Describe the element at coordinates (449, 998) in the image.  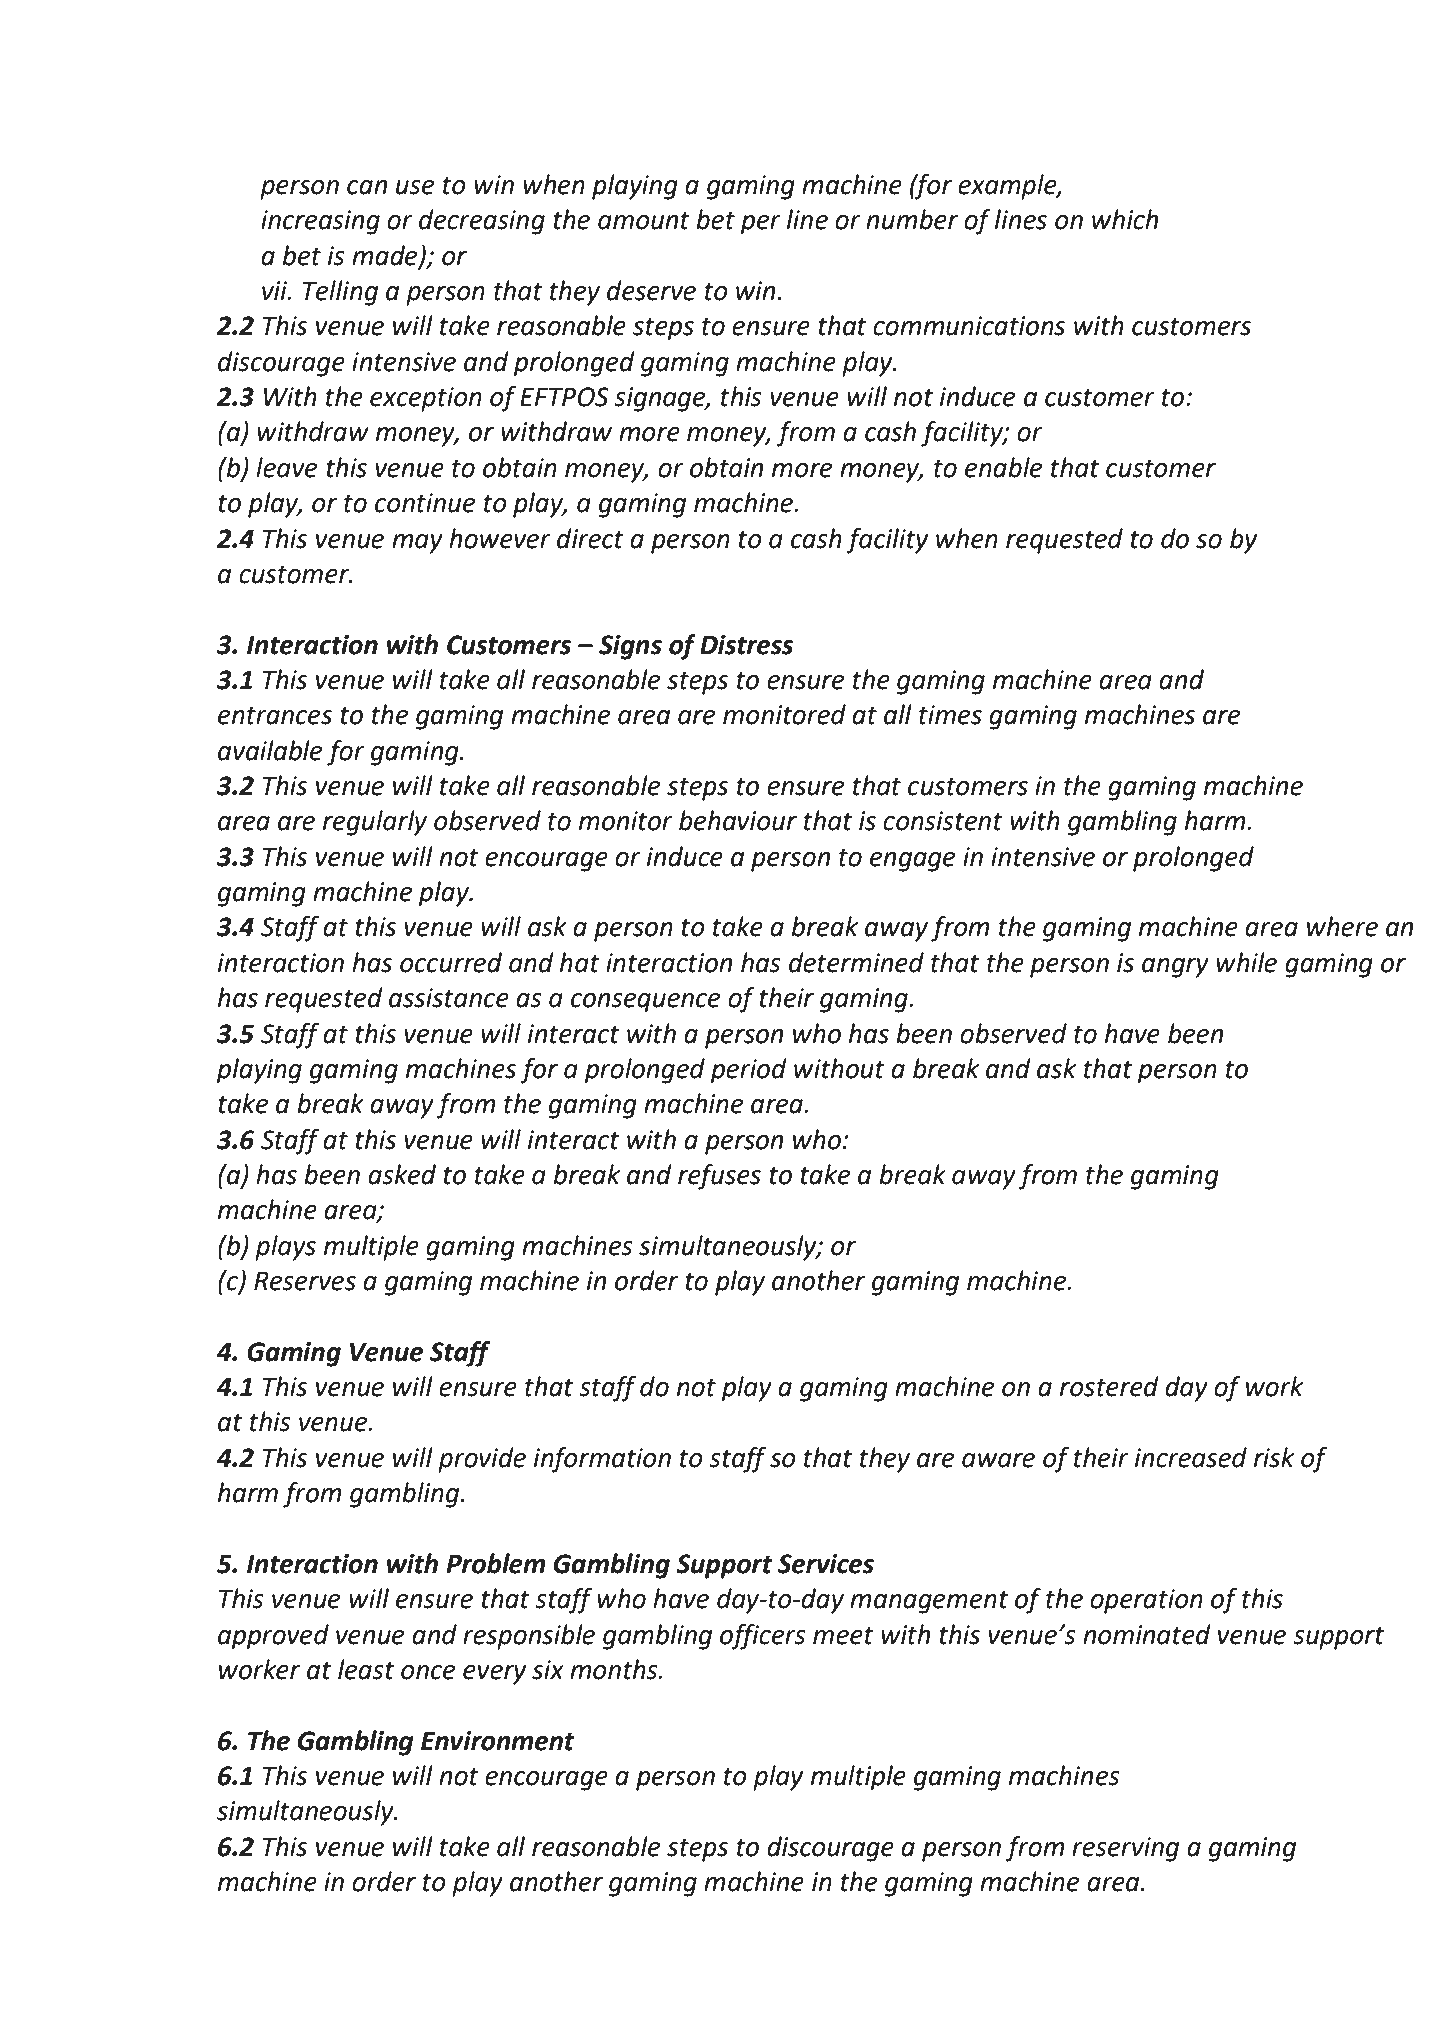
I see `assistance` at that location.
